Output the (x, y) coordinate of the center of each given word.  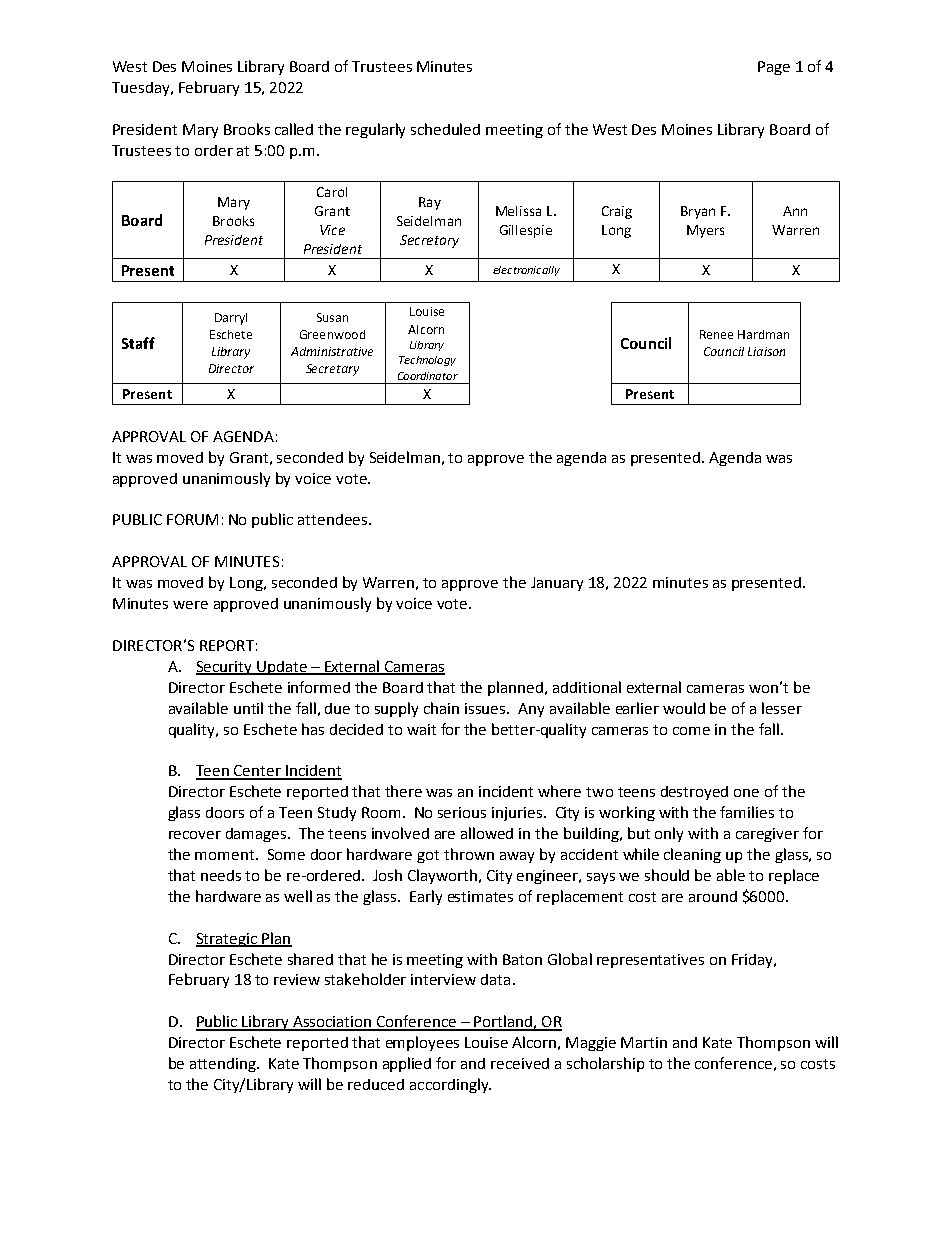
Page (774, 68)
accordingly (450, 1085)
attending (224, 1065)
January (557, 584)
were (190, 605)
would (684, 708)
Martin (644, 1042)
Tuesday (142, 89)
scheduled (445, 129)
